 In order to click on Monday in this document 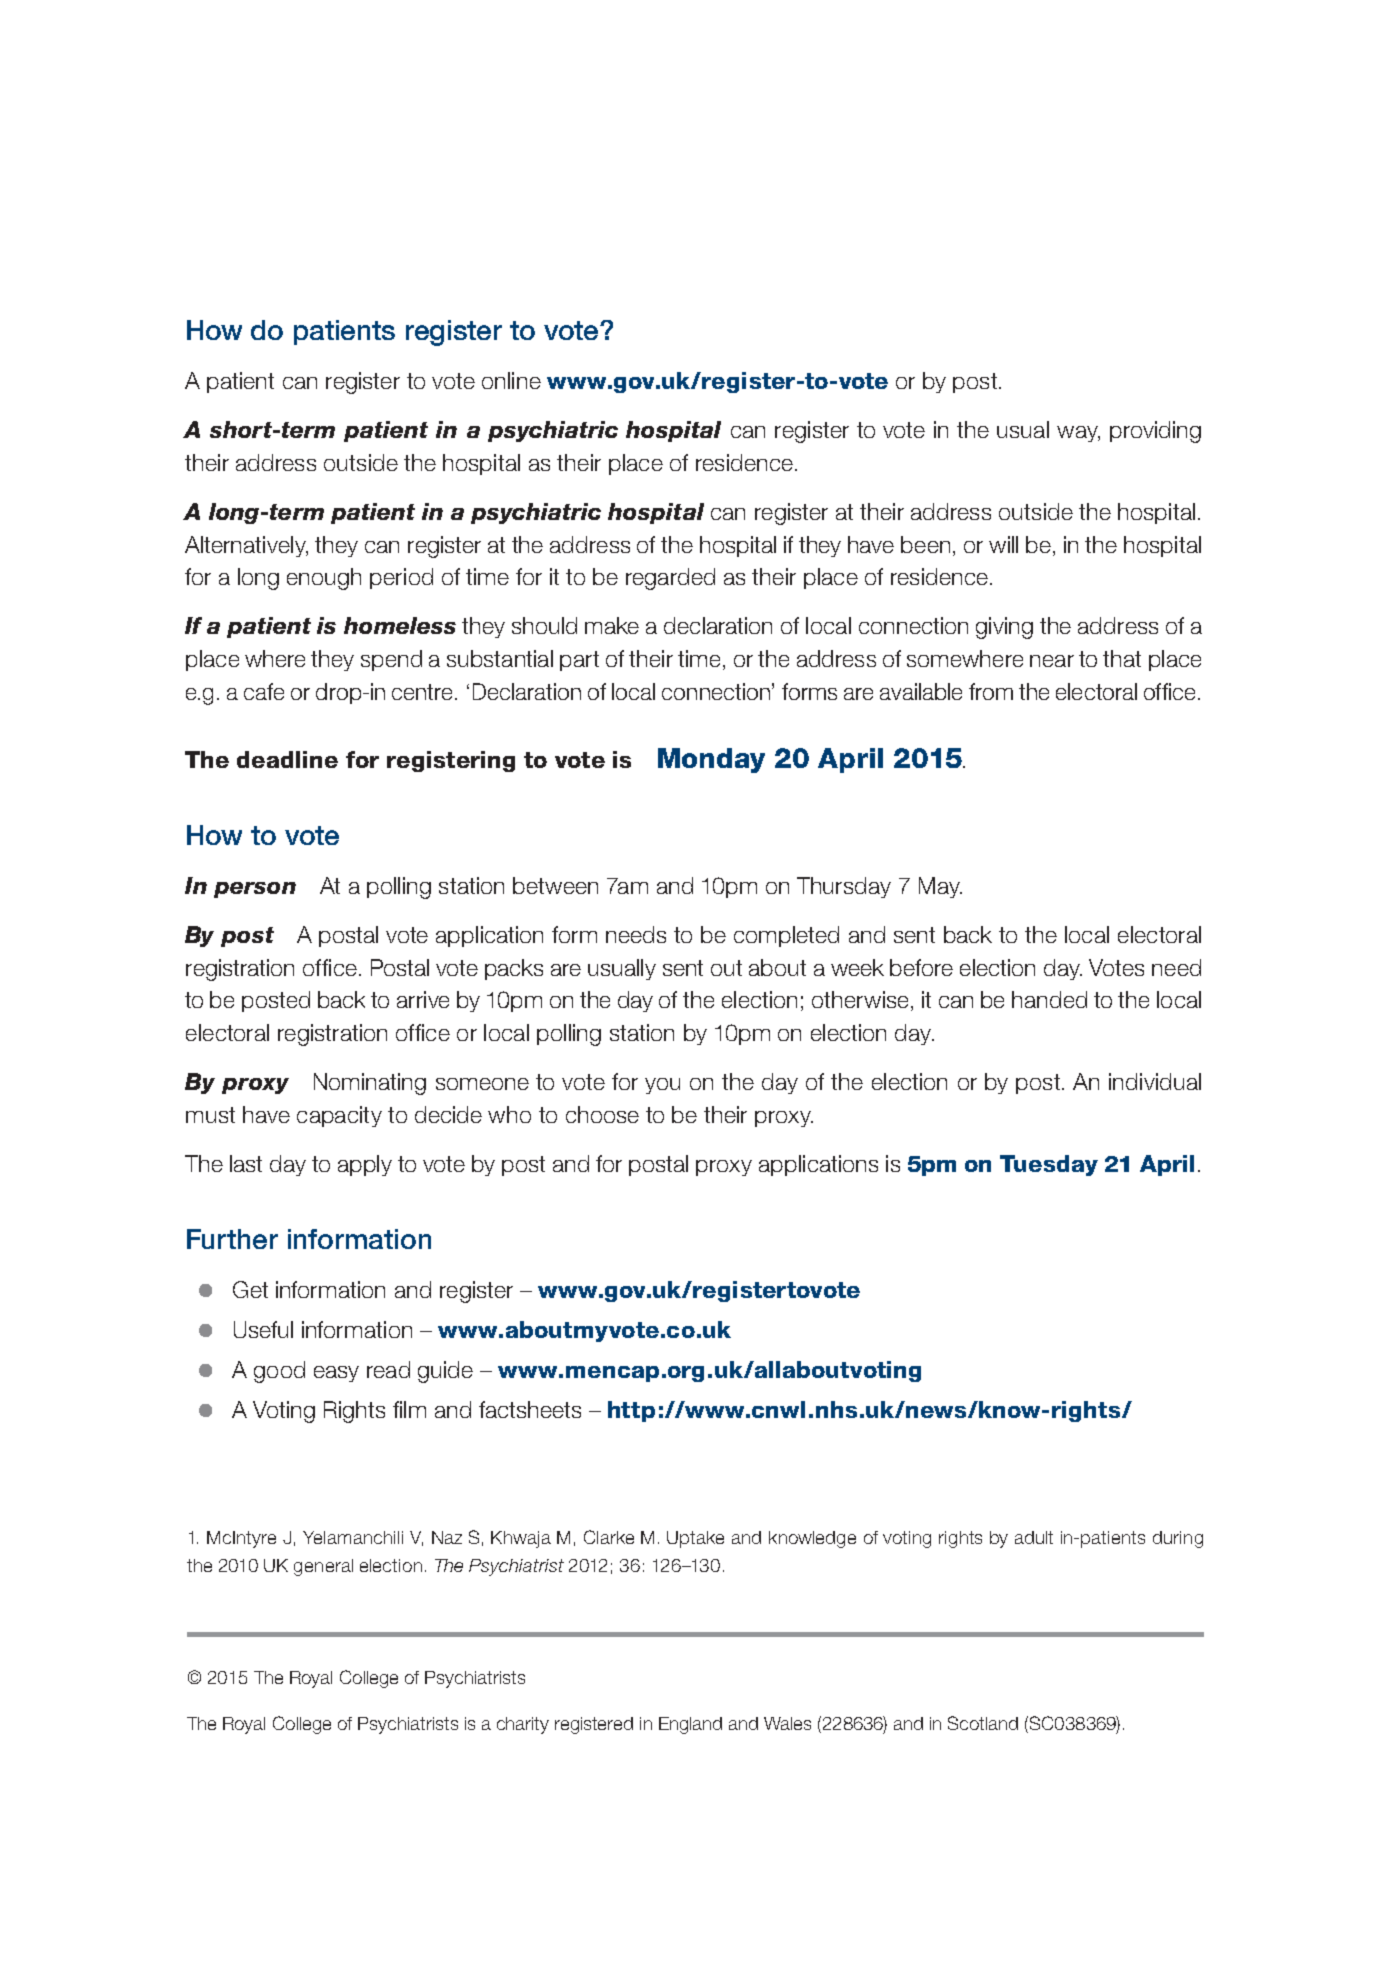, I will do `click(711, 760)`.
